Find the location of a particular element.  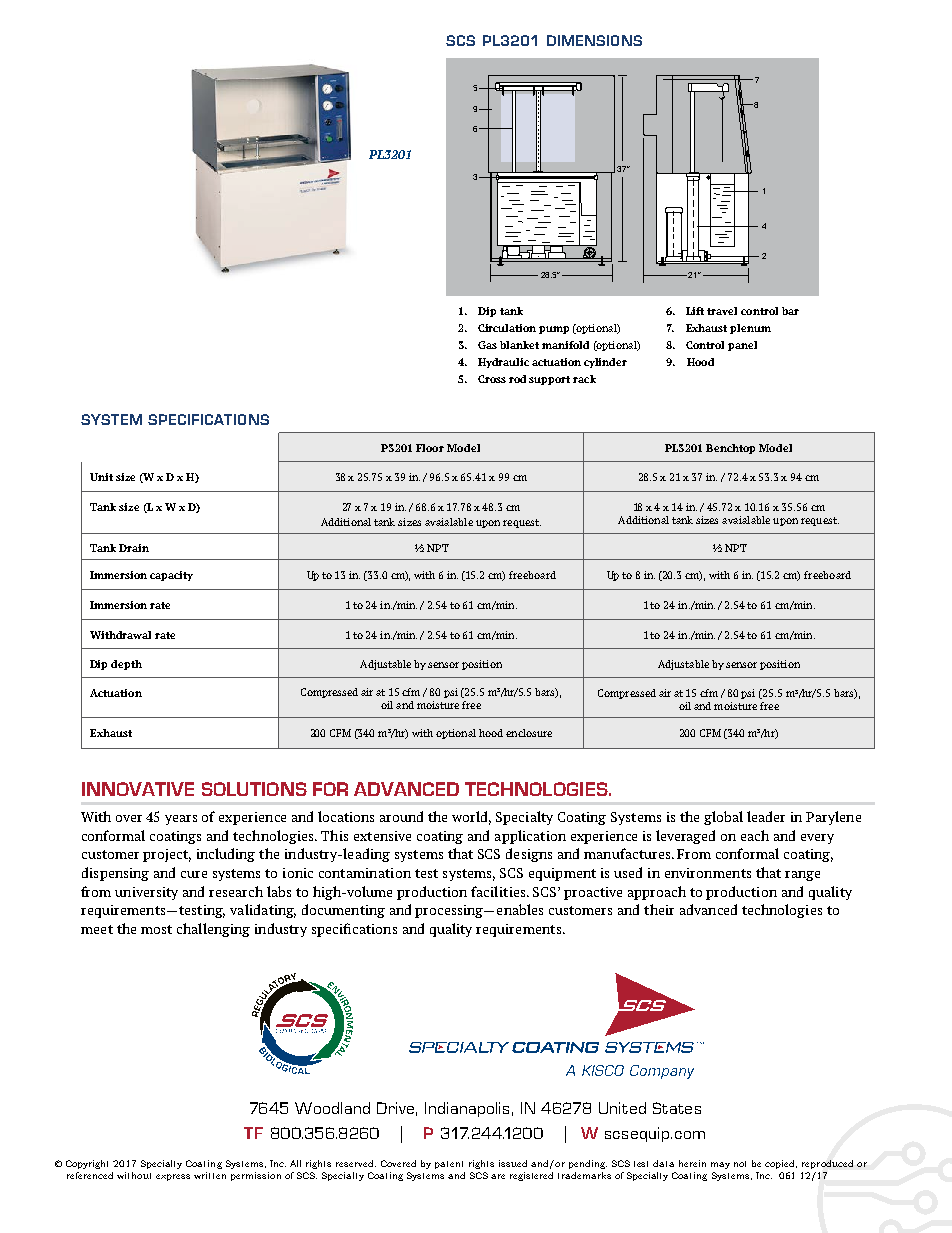

not is located at coordinates (740, 1164).
